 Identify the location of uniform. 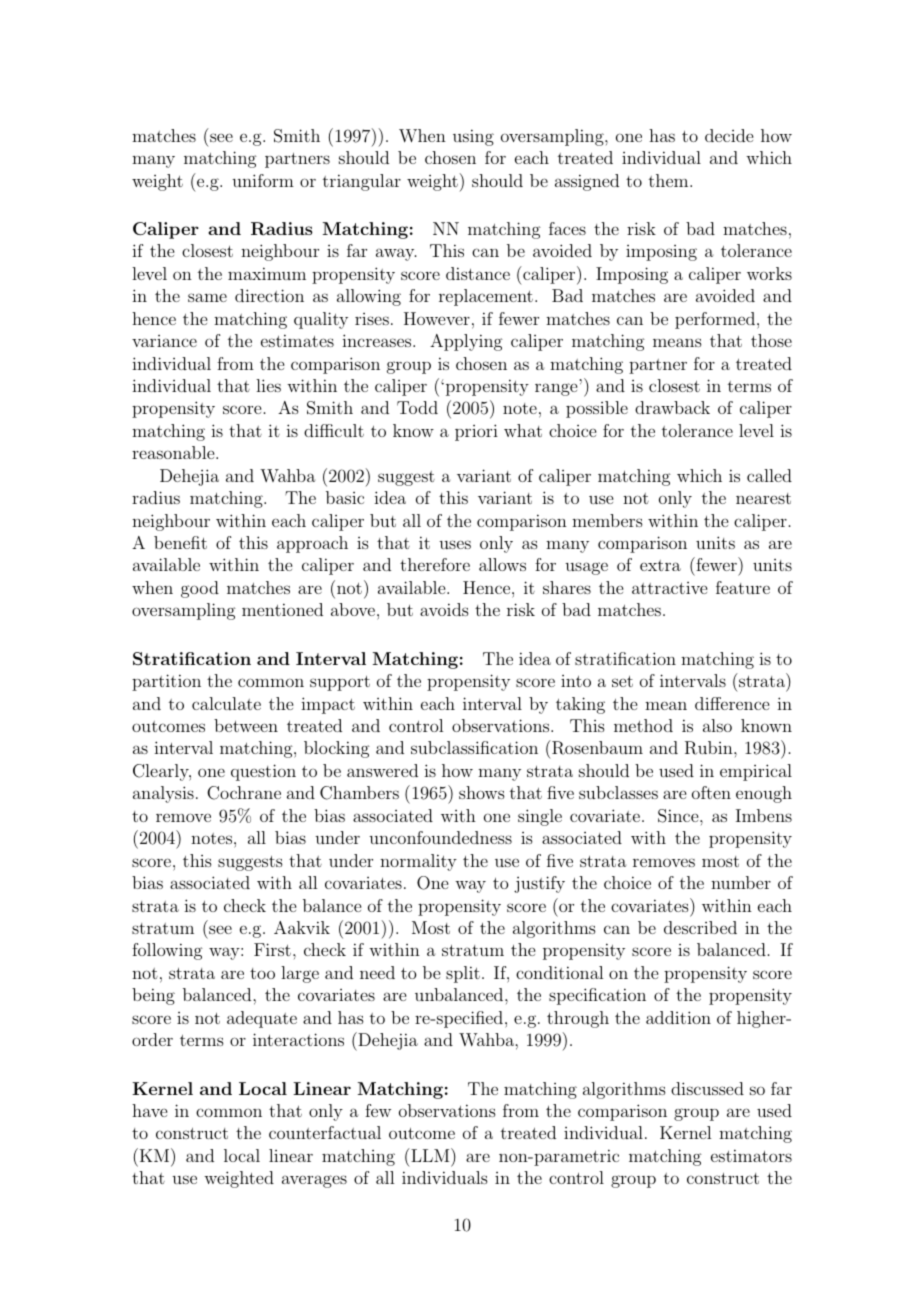
(263, 180).
